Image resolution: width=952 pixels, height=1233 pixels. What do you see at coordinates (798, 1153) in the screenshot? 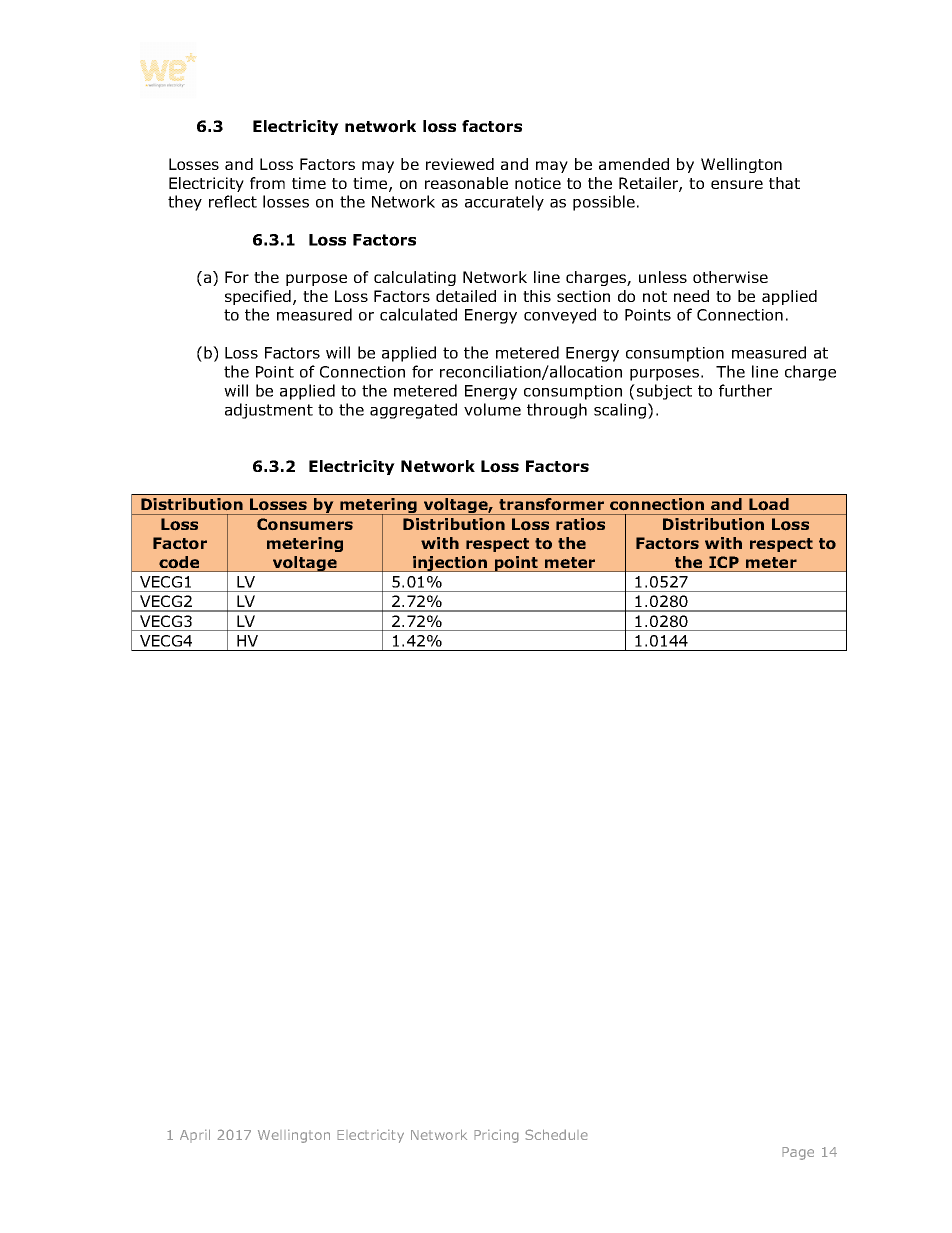
I see `Page` at bounding box center [798, 1153].
